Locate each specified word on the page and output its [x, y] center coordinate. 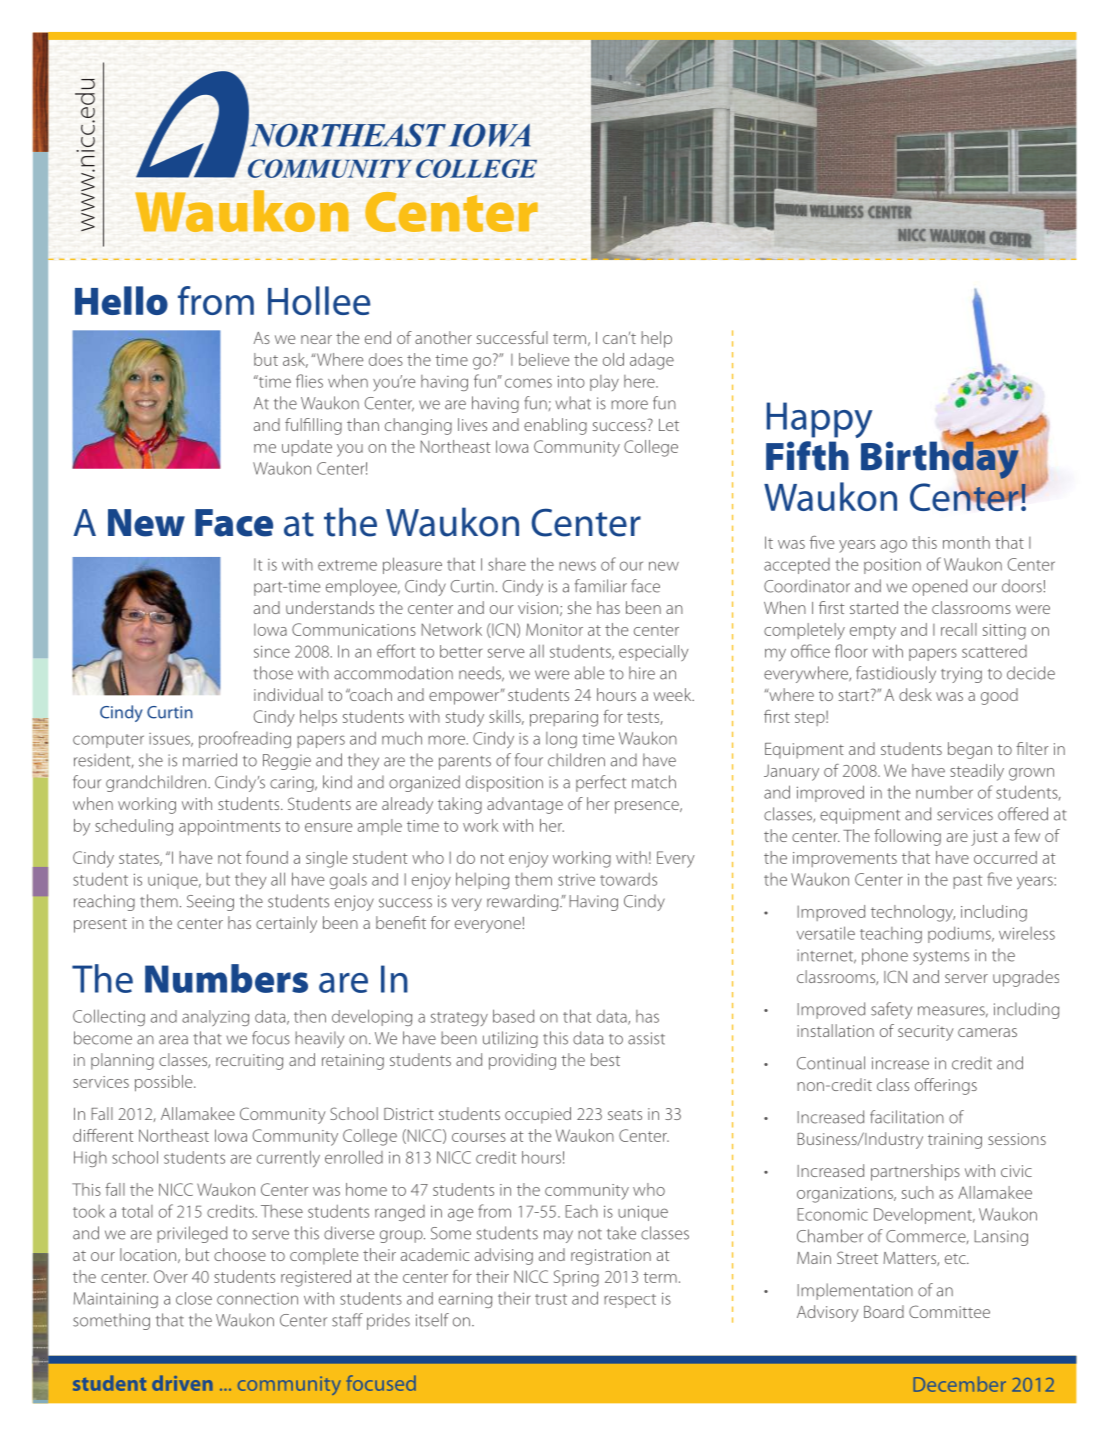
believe [544, 359]
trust [551, 1299]
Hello [121, 300]
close [194, 1298]
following [907, 837]
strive [576, 880]
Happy [820, 420]
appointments [229, 828]
